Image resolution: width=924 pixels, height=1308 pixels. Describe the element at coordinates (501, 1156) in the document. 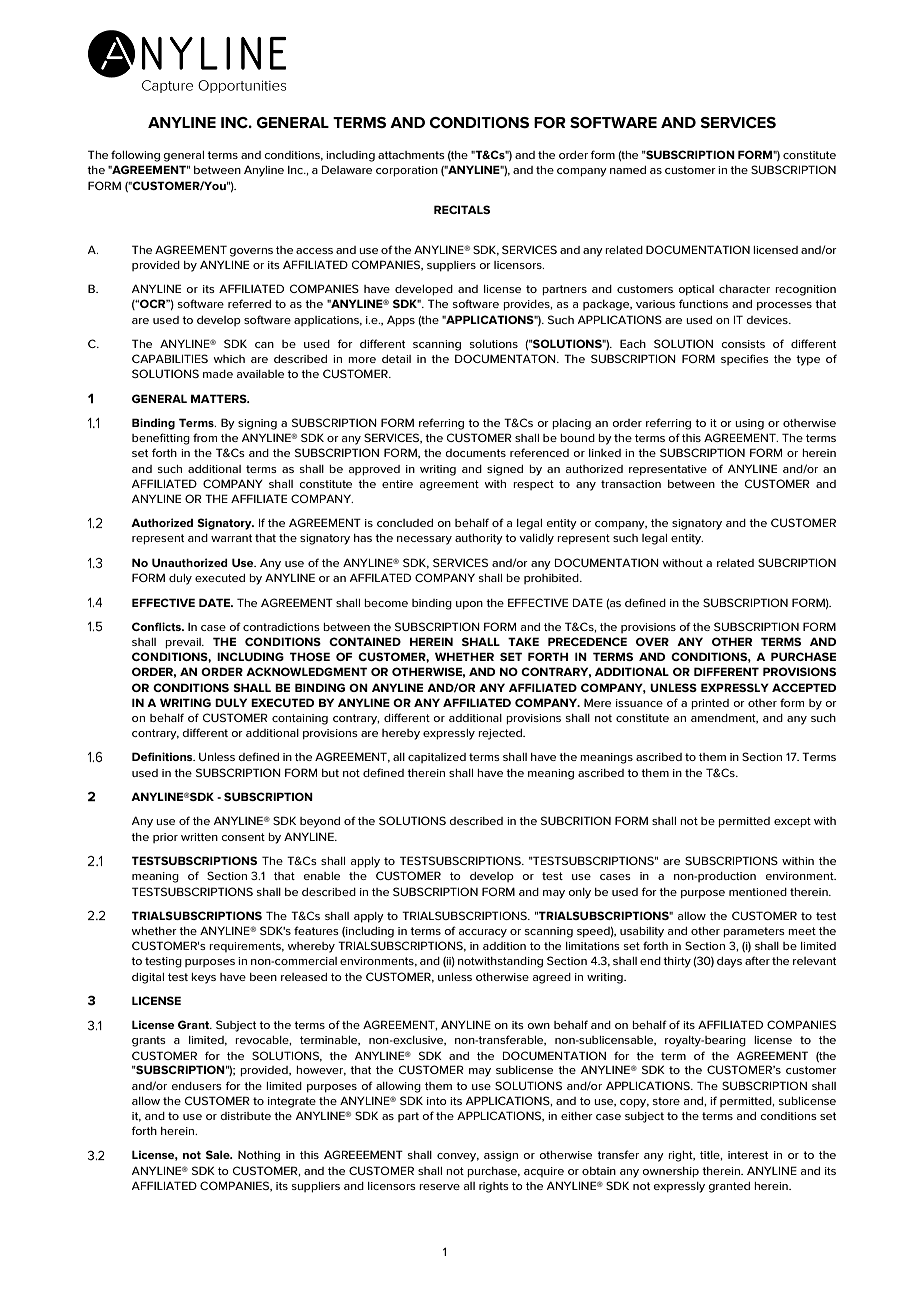

I see `assign` at that location.
